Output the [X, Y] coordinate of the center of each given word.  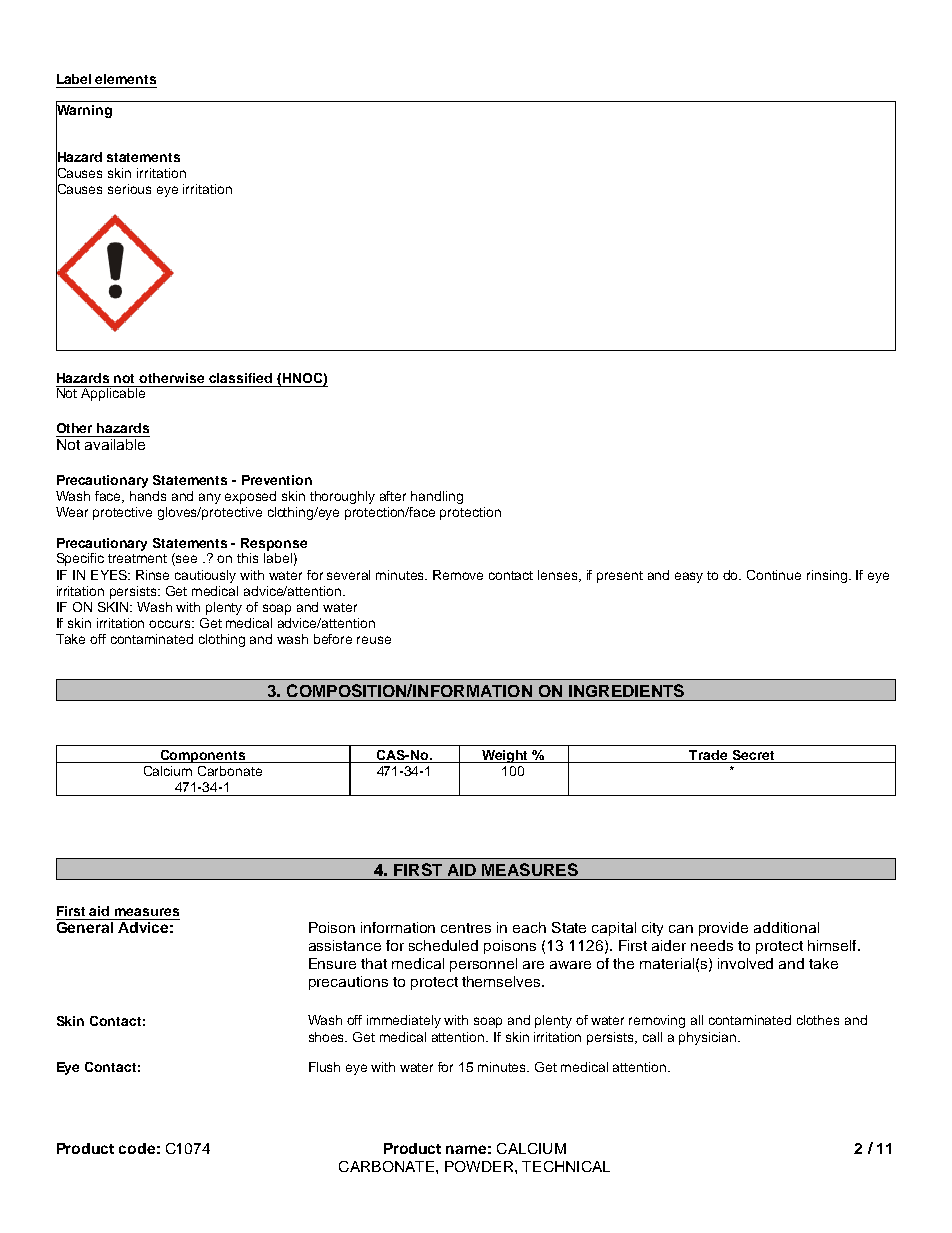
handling [437, 497]
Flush [324, 1067]
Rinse [152, 575]
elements [125, 79]
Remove [458, 575]
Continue [774, 575]
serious [129, 189]
